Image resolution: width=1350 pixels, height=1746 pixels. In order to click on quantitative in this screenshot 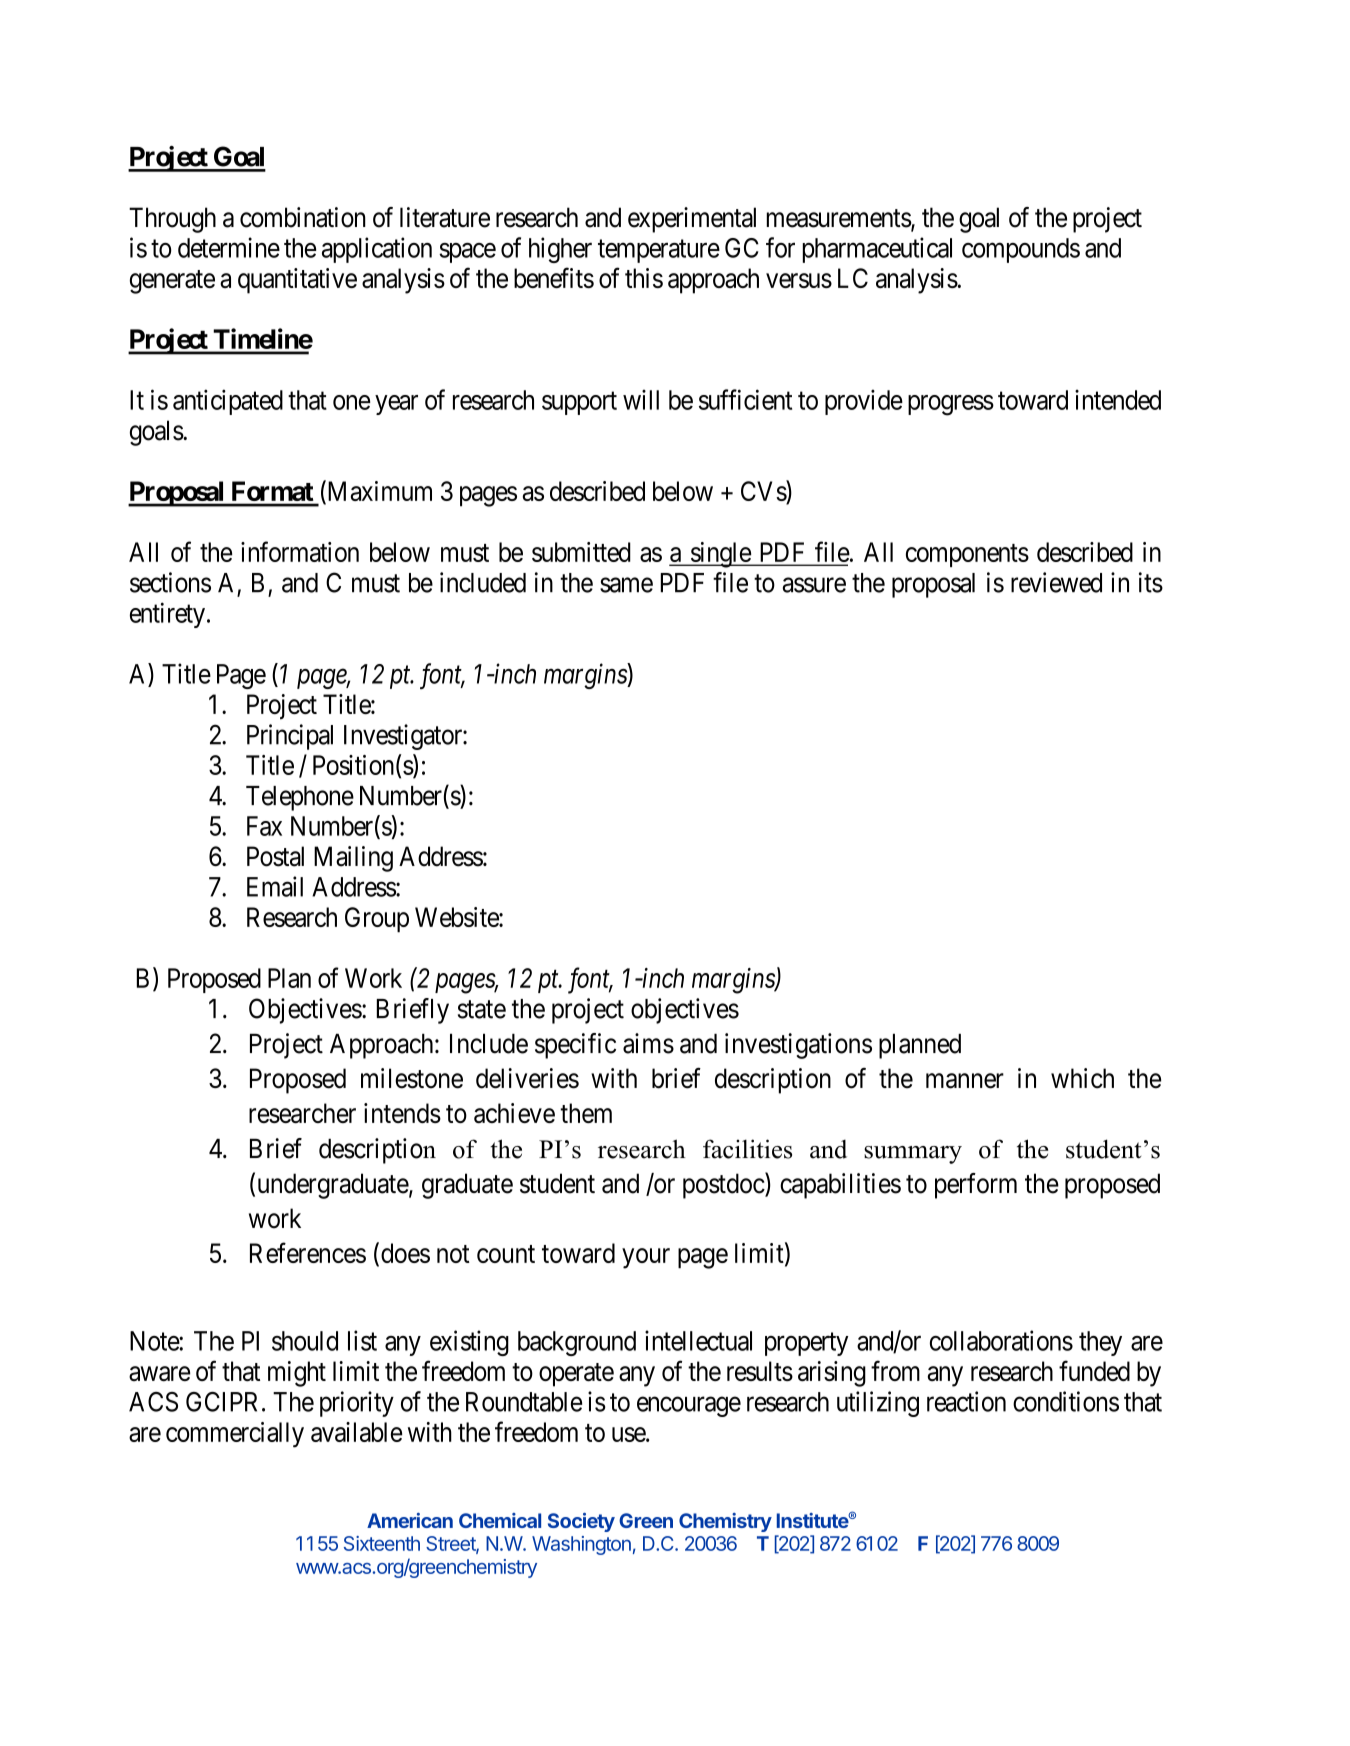, I will do `click(297, 281)`.
